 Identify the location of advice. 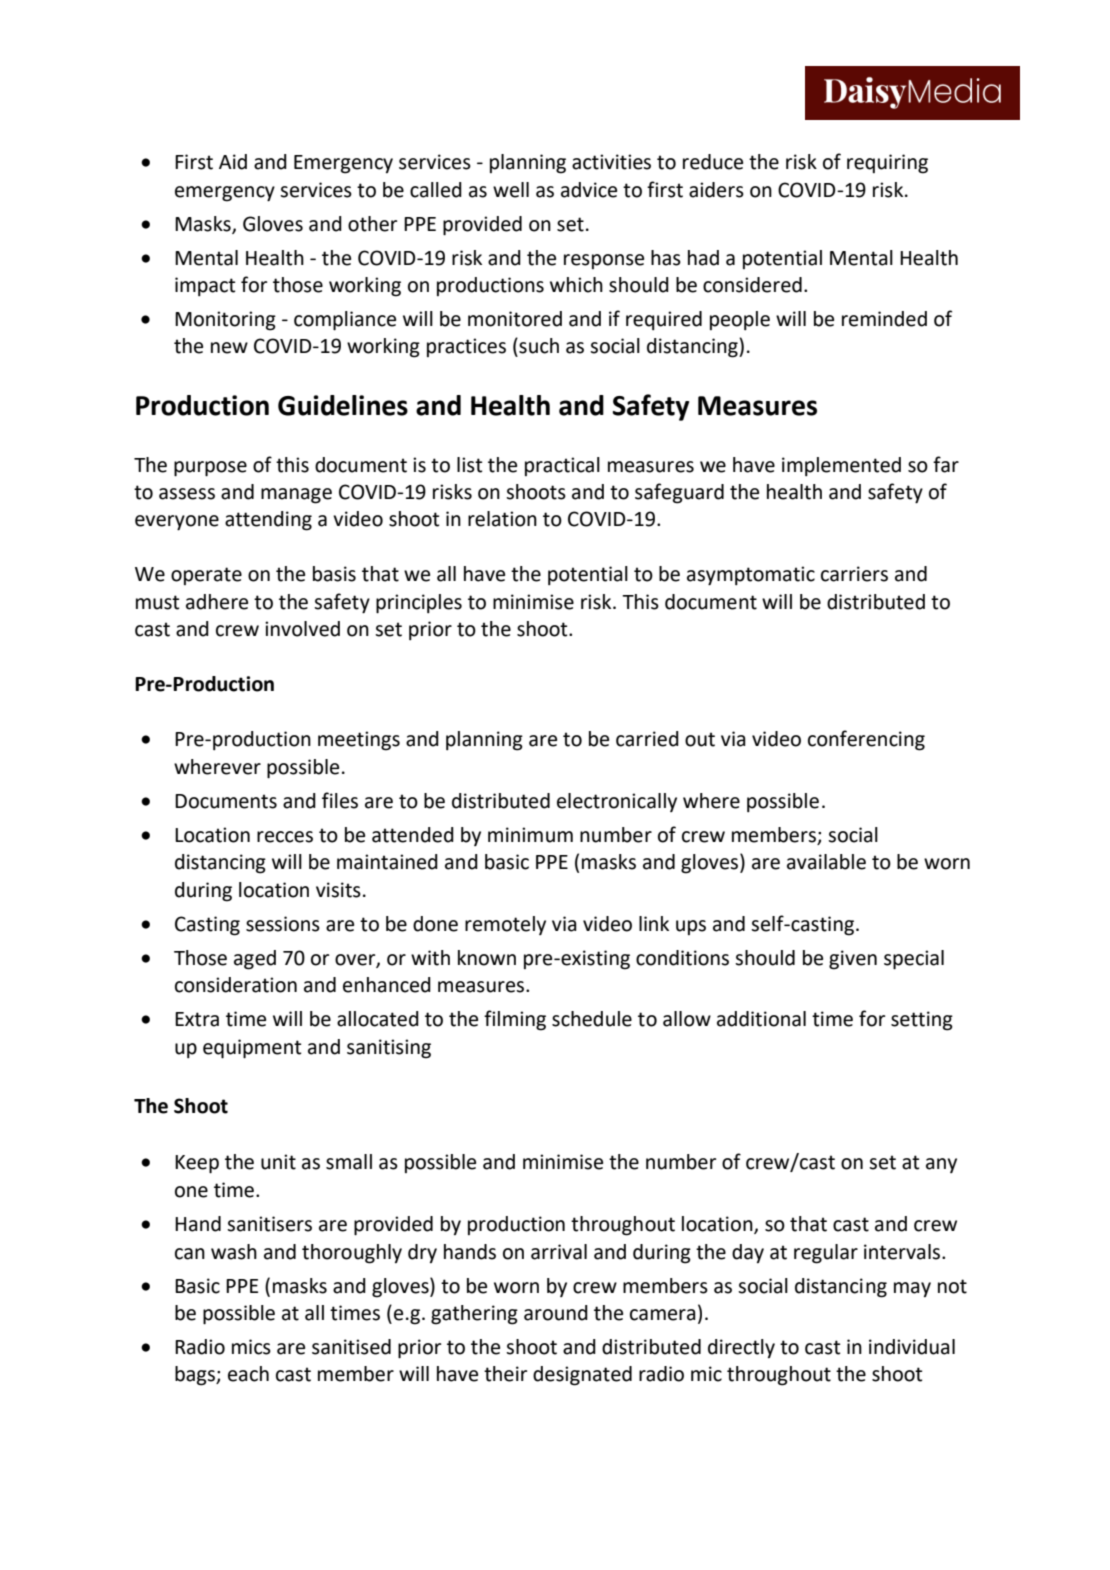
(589, 190).
